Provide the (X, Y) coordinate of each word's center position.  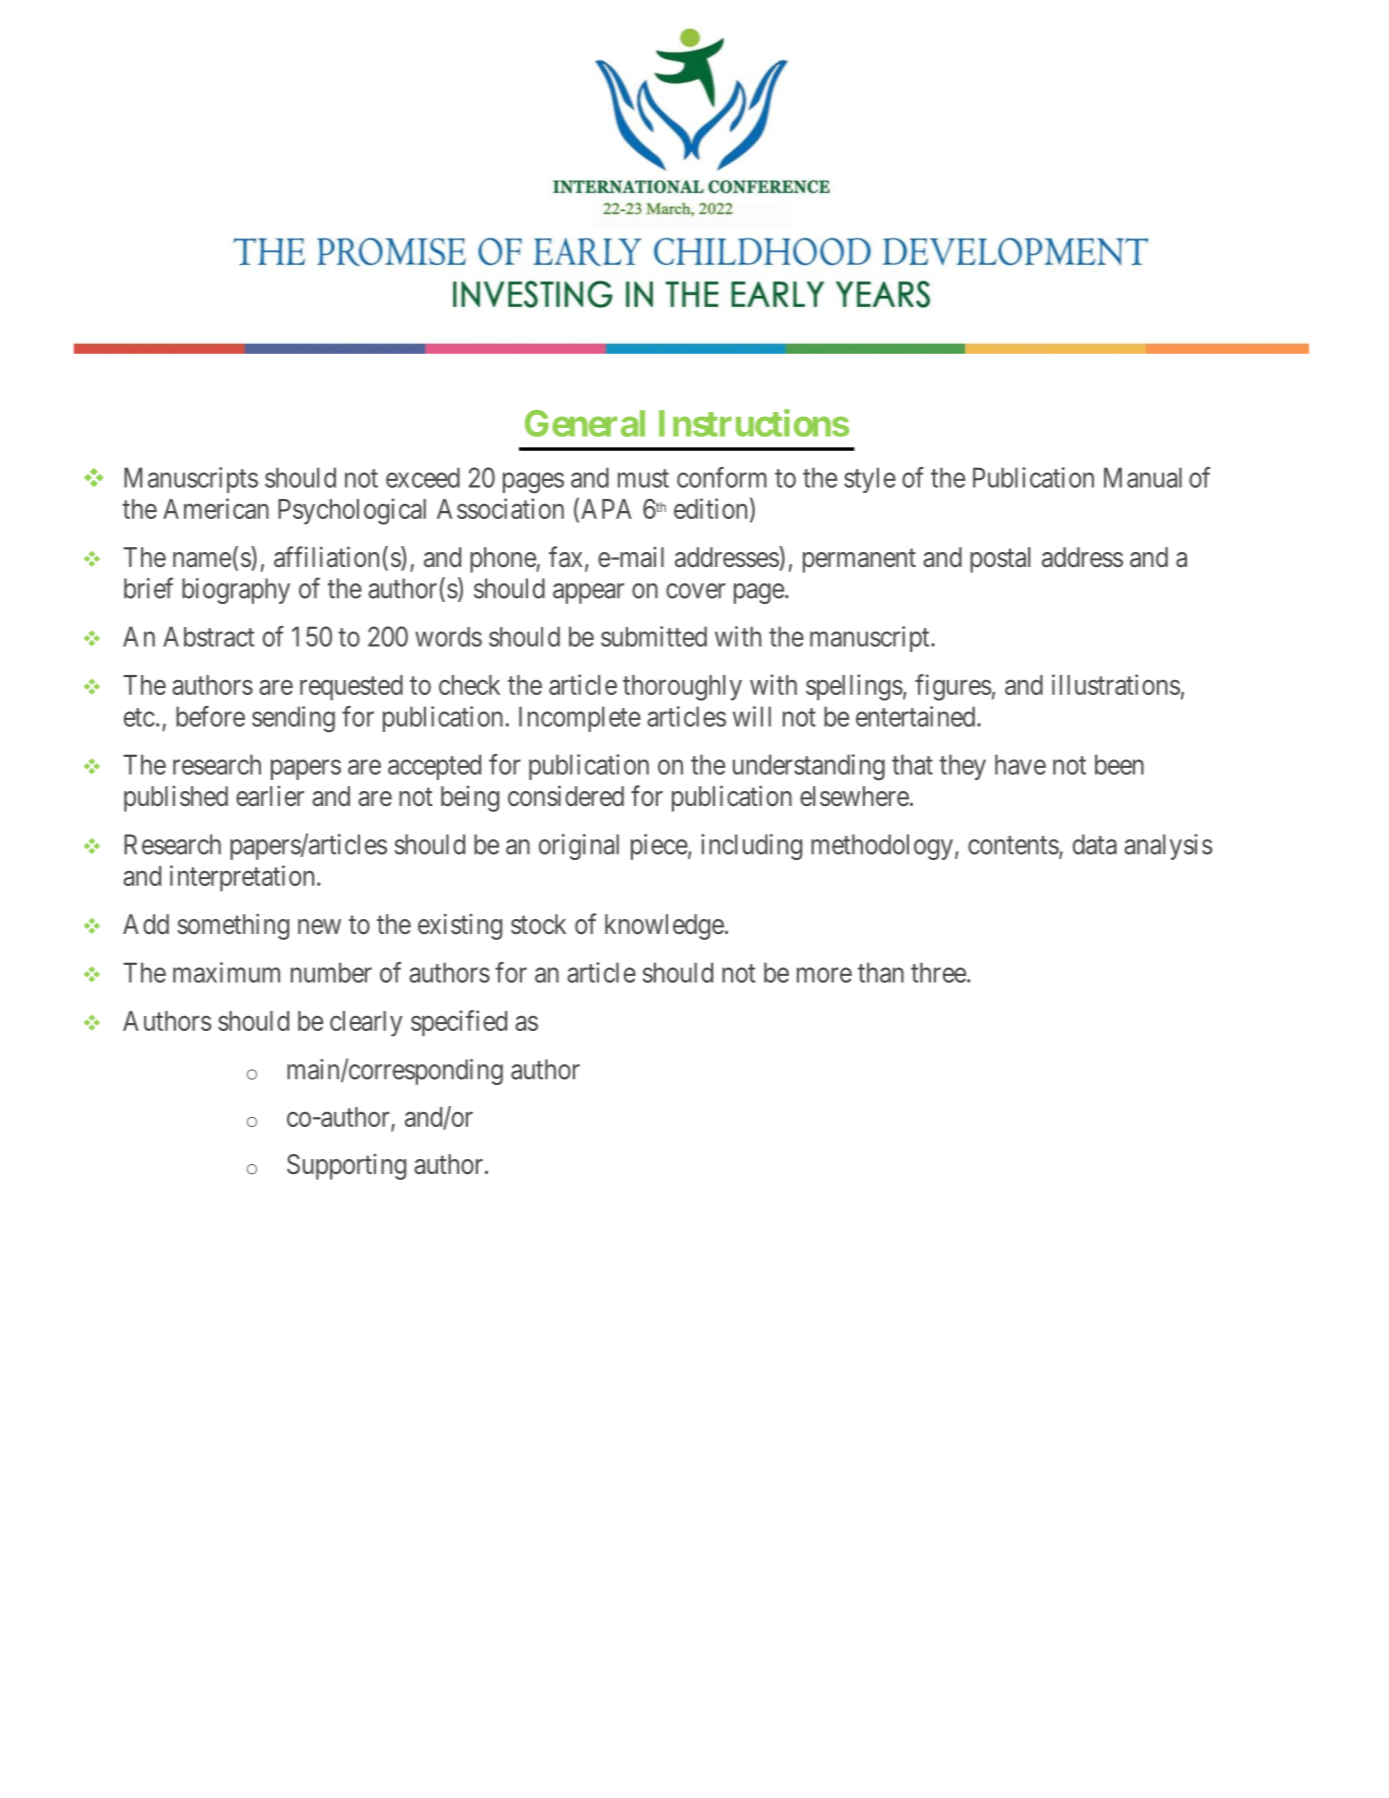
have (1020, 764)
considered (566, 796)
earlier (270, 796)
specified (459, 1023)
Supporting (346, 1166)
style (870, 480)
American (216, 508)
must (643, 478)
